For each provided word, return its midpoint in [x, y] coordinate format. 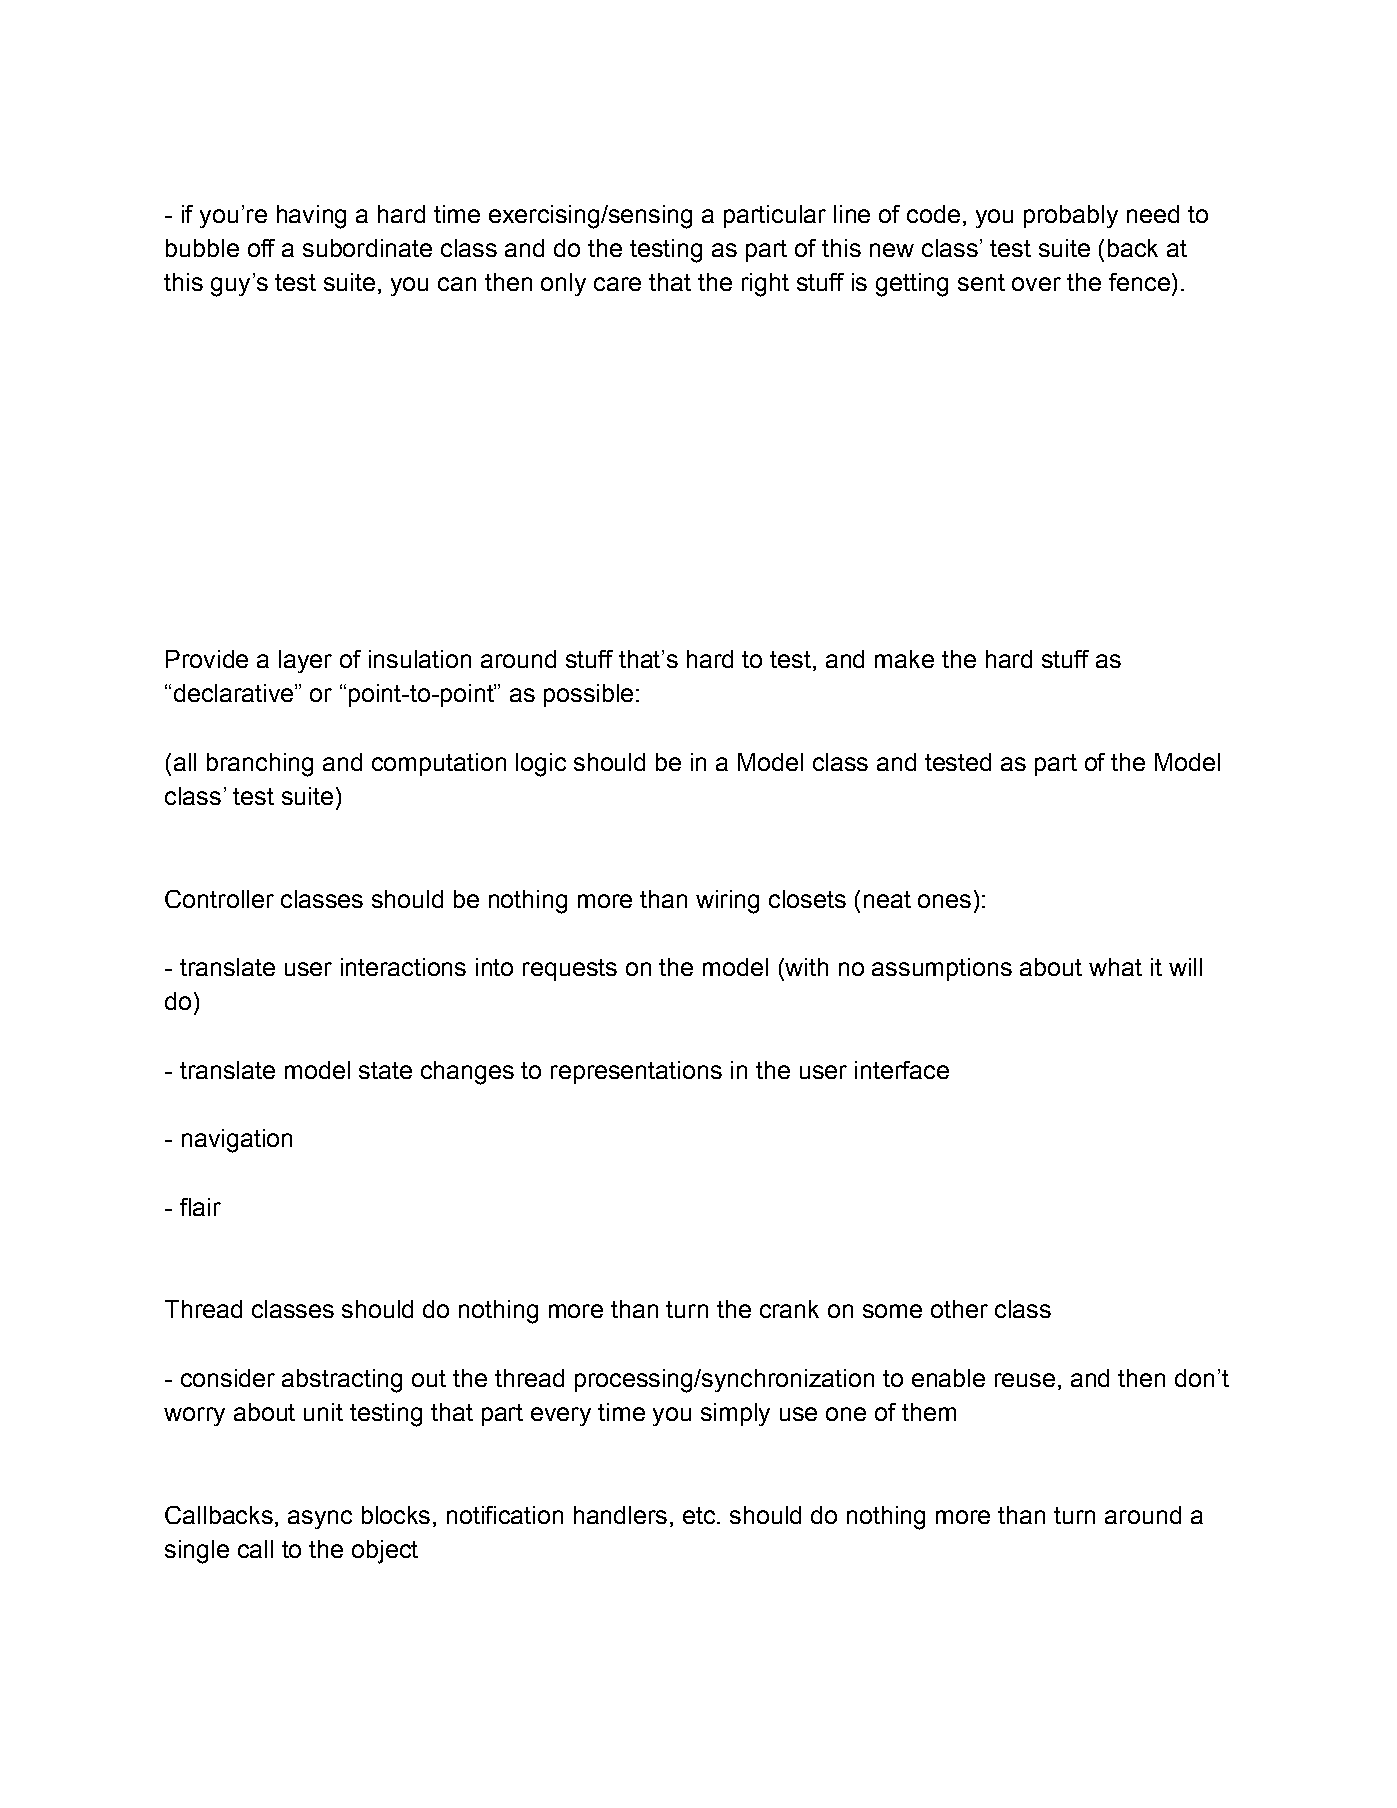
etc [699, 1515]
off [261, 248]
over [1036, 284]
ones [944, 901]
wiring [727, 902]
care [617, 284]
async [320, 1519]
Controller [219, 899]
